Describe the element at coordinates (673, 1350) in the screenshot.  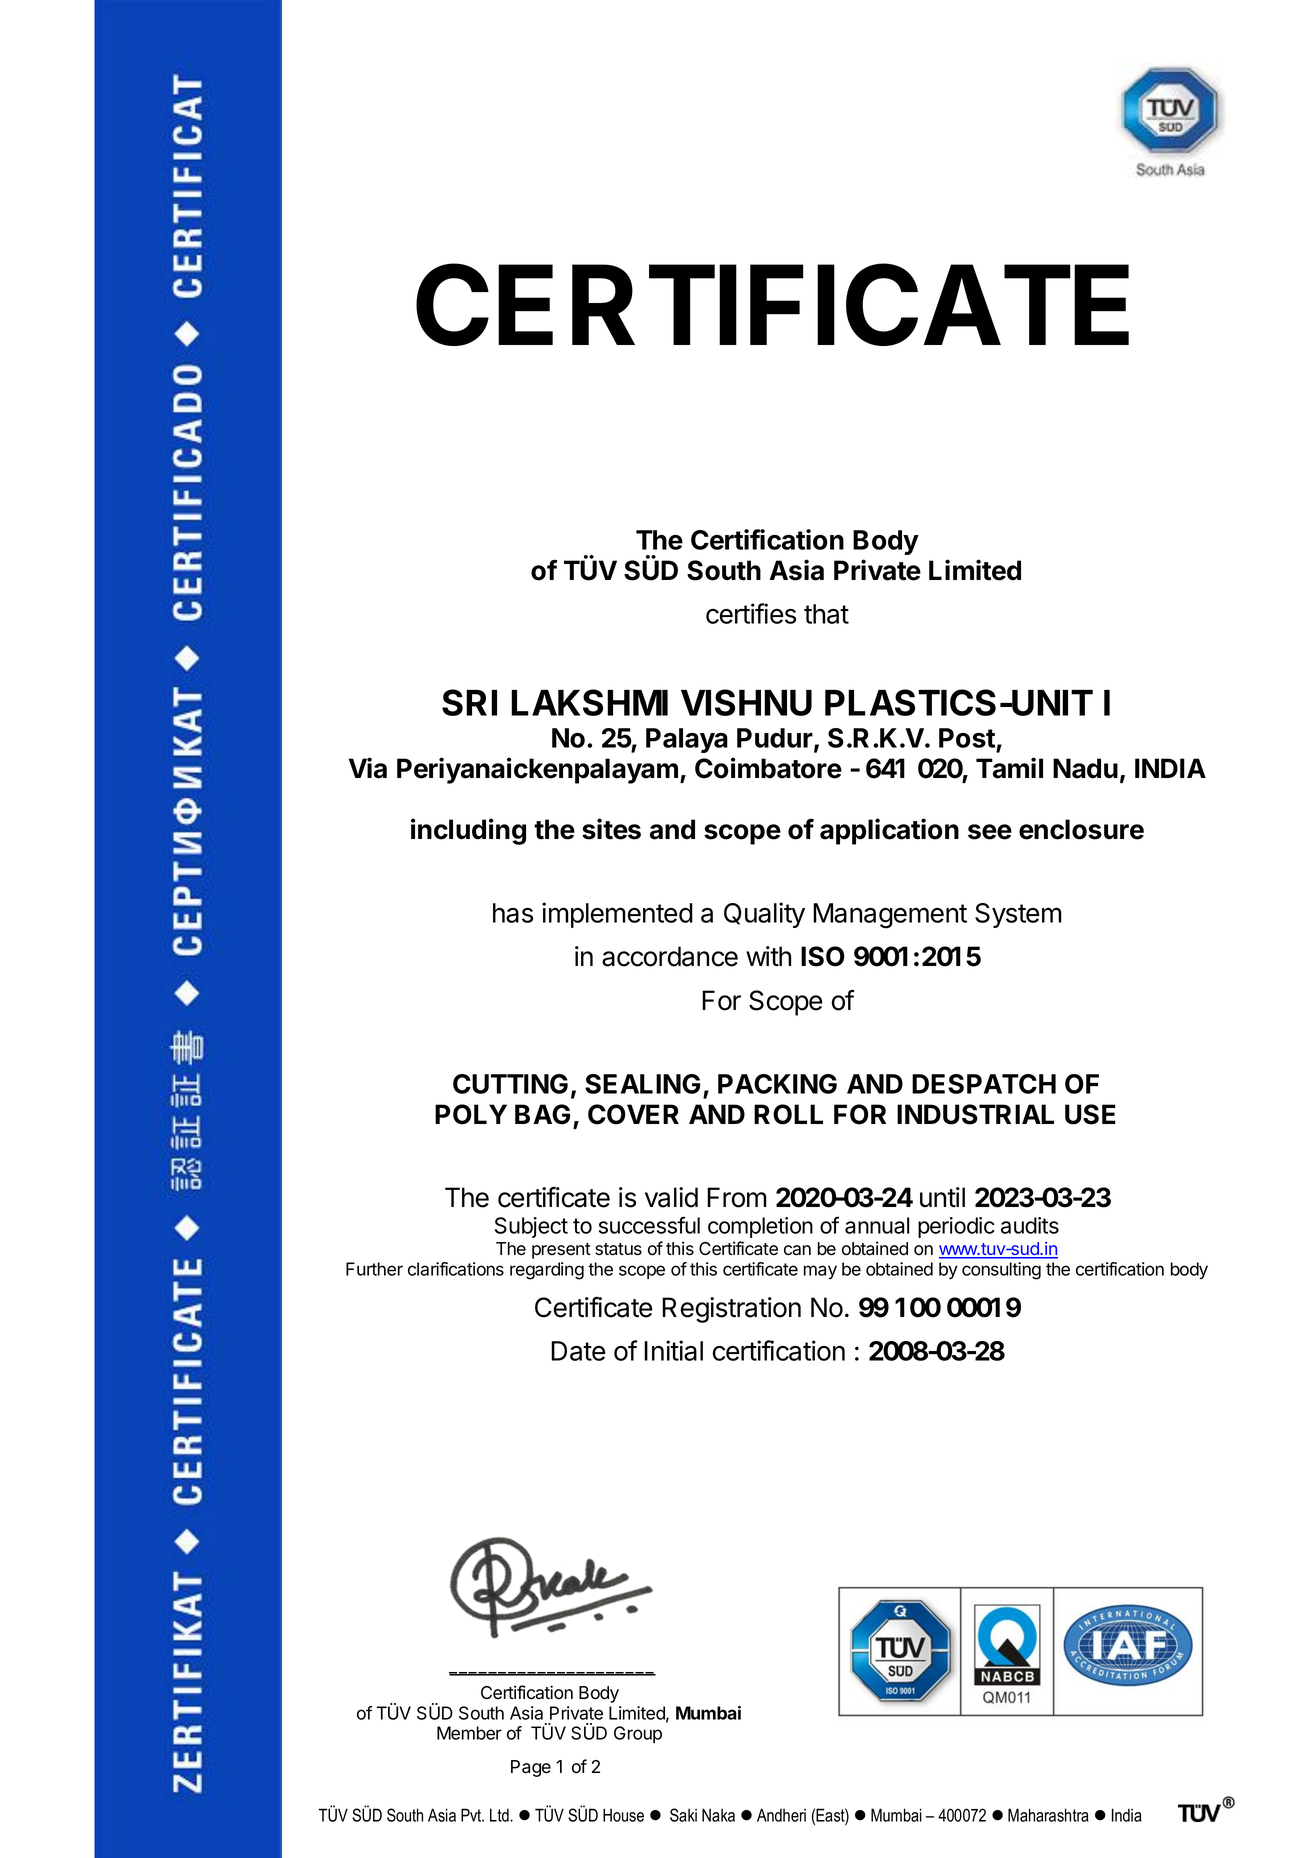
I see `Initial` at that location.
